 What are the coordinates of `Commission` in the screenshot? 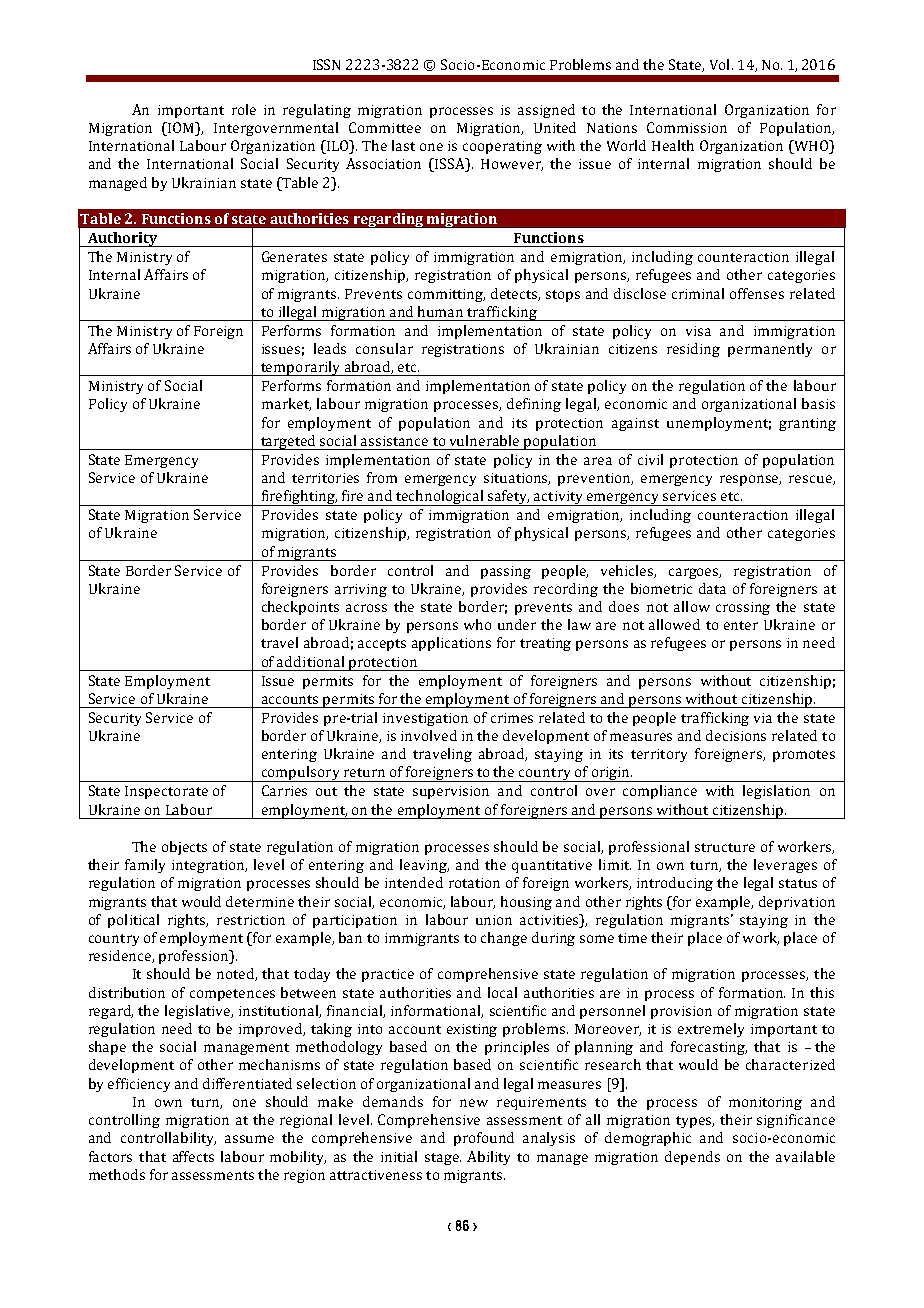 It's located at (687, 127).
